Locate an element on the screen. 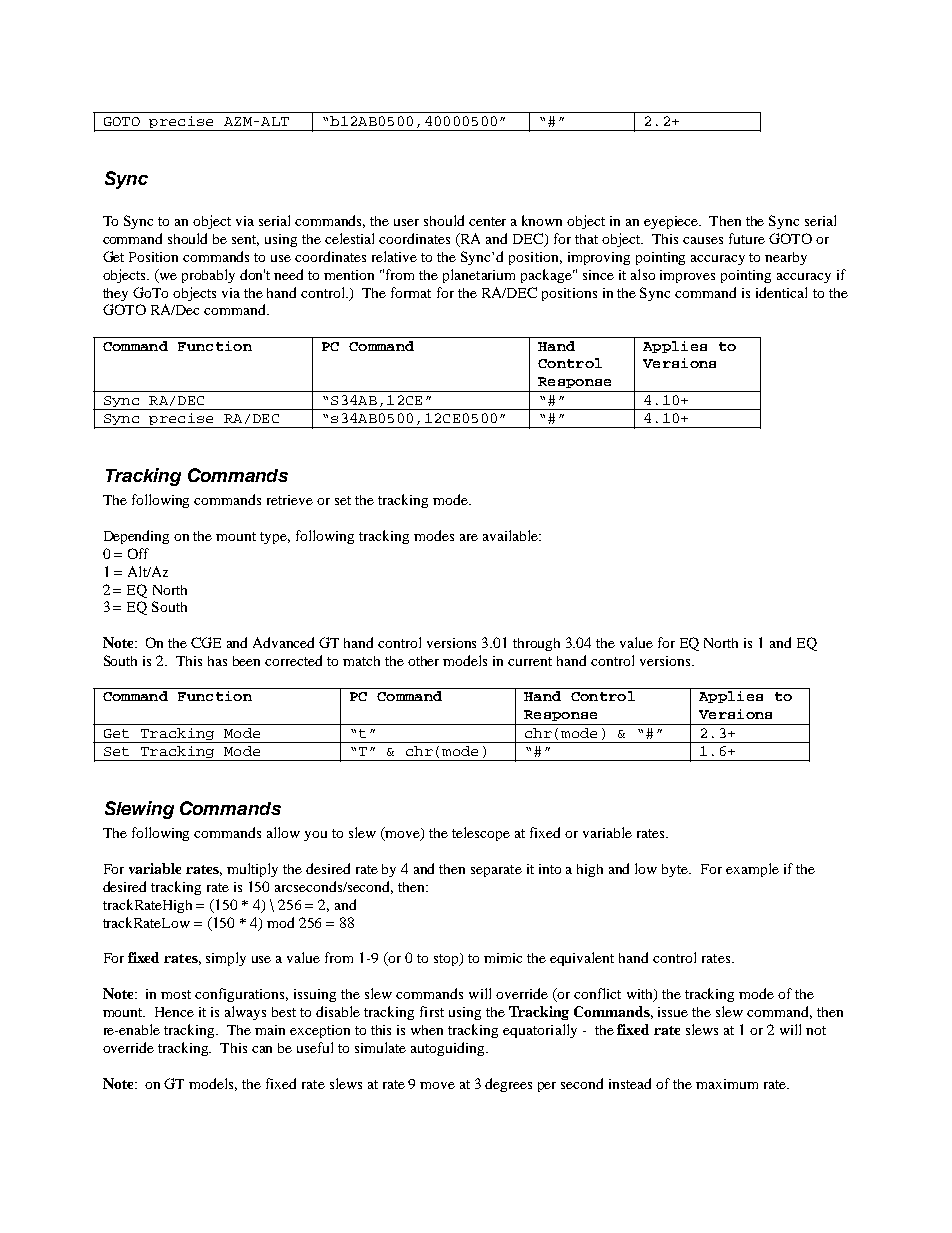 This screenshot has width=952, height=1233. center is located at coordinates (487, 221).
